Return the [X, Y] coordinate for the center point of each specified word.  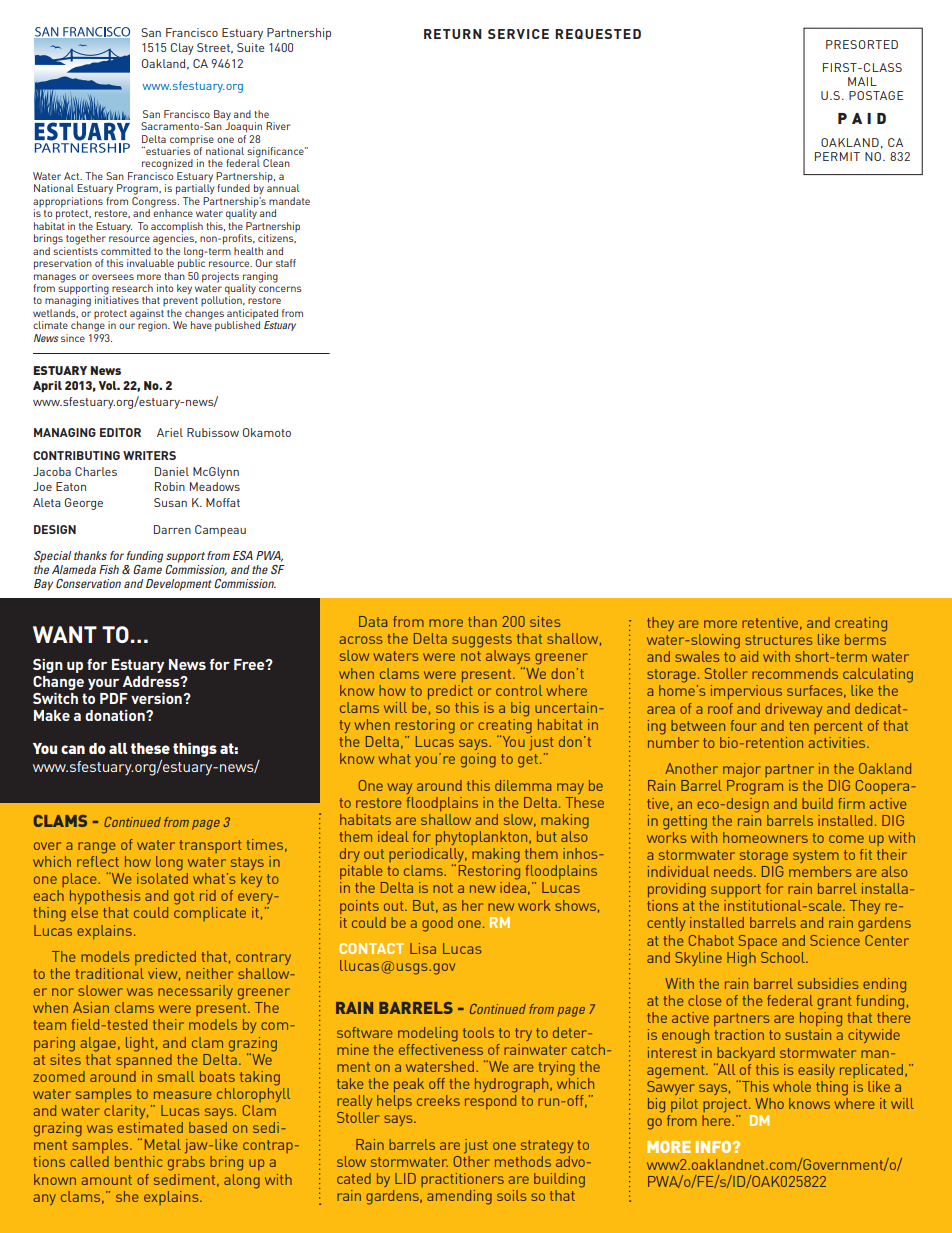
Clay [182, 49]
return [453, 34]
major [742, 770]
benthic [139, 1161]
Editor [120, 432]
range [97, 848]
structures [779, 640]
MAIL [862, 81]
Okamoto [267, 432]
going [478, 760]
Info [715, 1147]
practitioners [462, 1180]
